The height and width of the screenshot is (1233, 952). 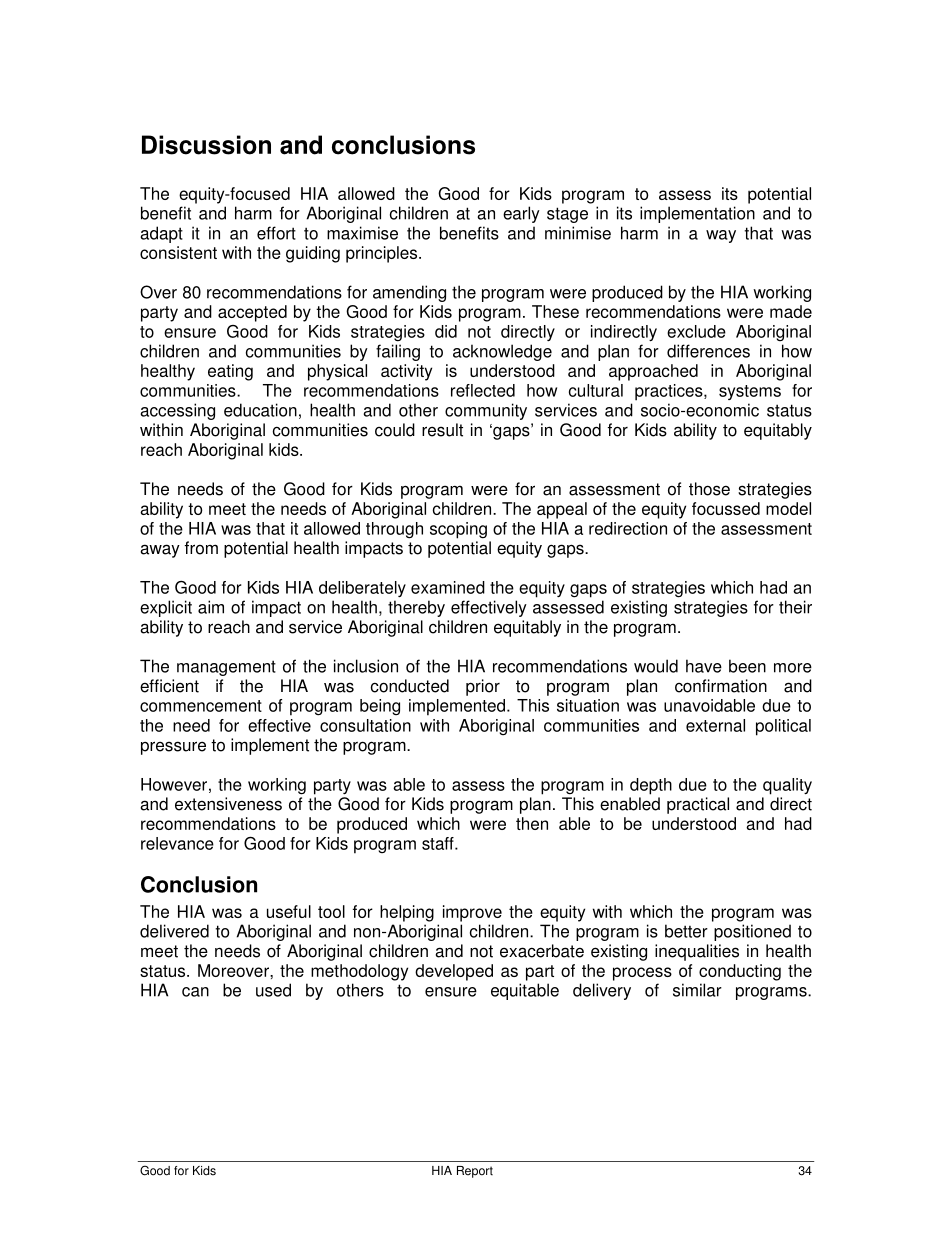 What do you see at coordinates (486, 411) in the screenshot?
I see `community` at bounding box center [486, 411].
